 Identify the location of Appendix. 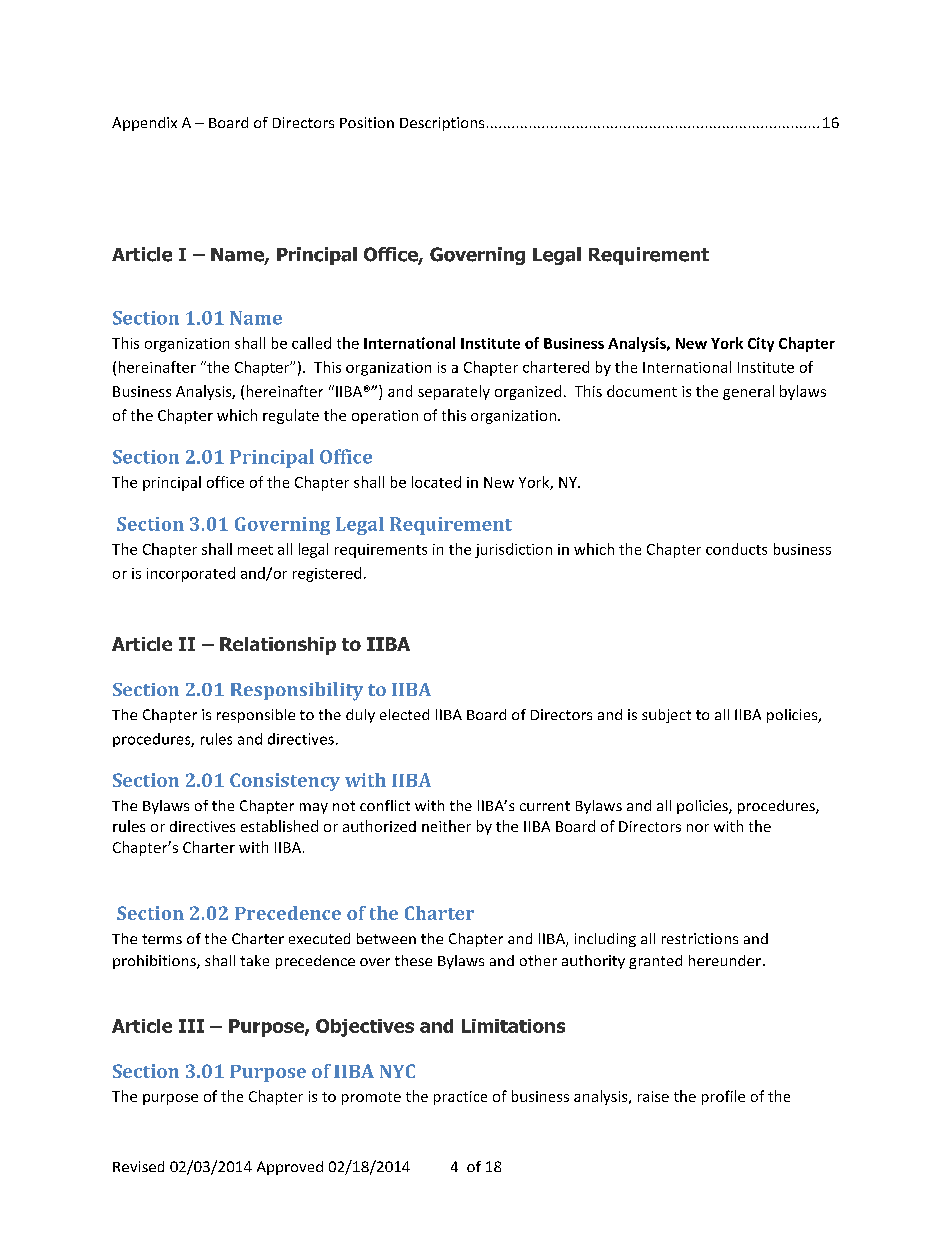
(144, 124).
